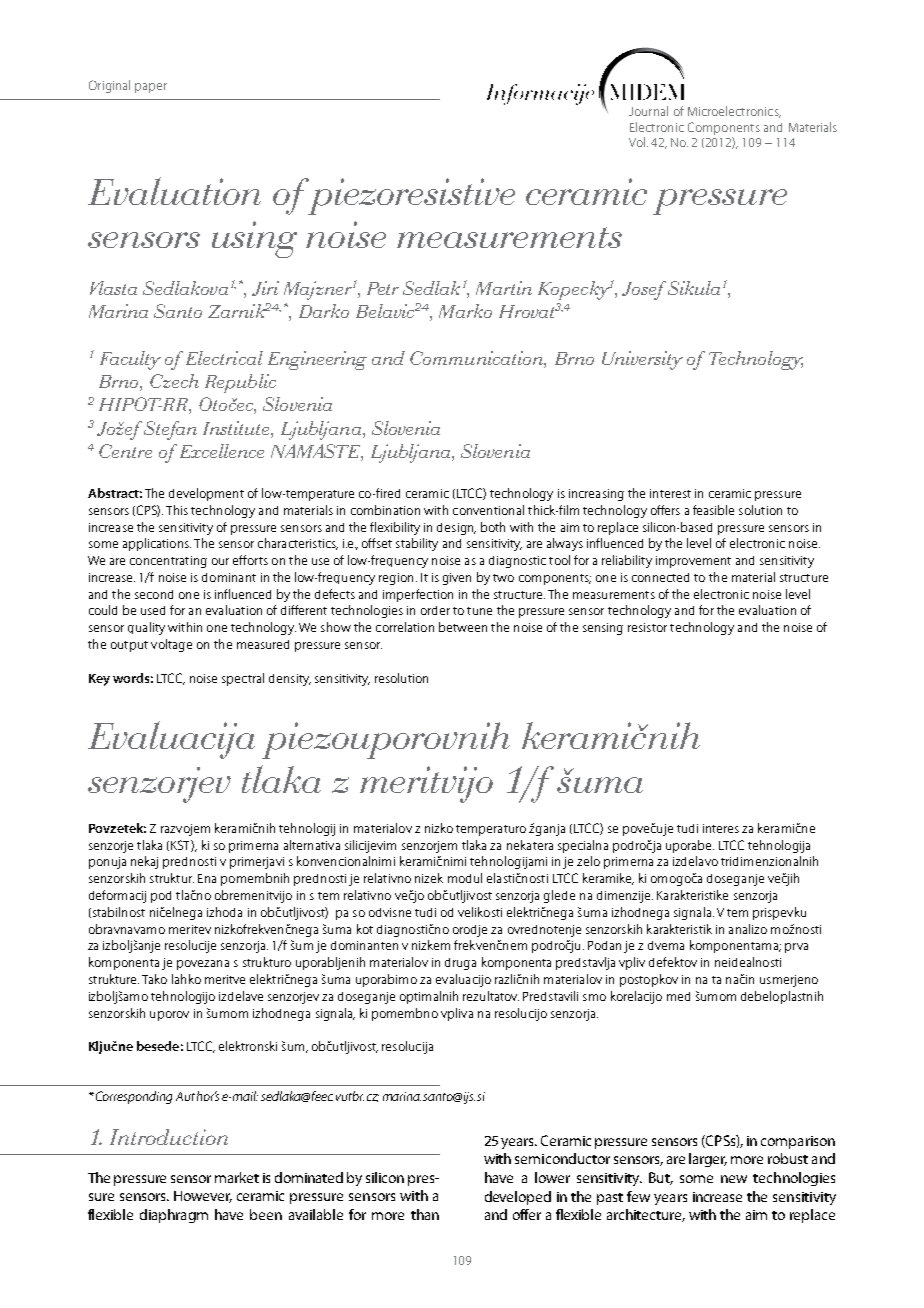 The height and width of the screenshot is (1308, 924). Describe the element at coordinates (203, 1197) in the screenshot. I see `However` at that location.
